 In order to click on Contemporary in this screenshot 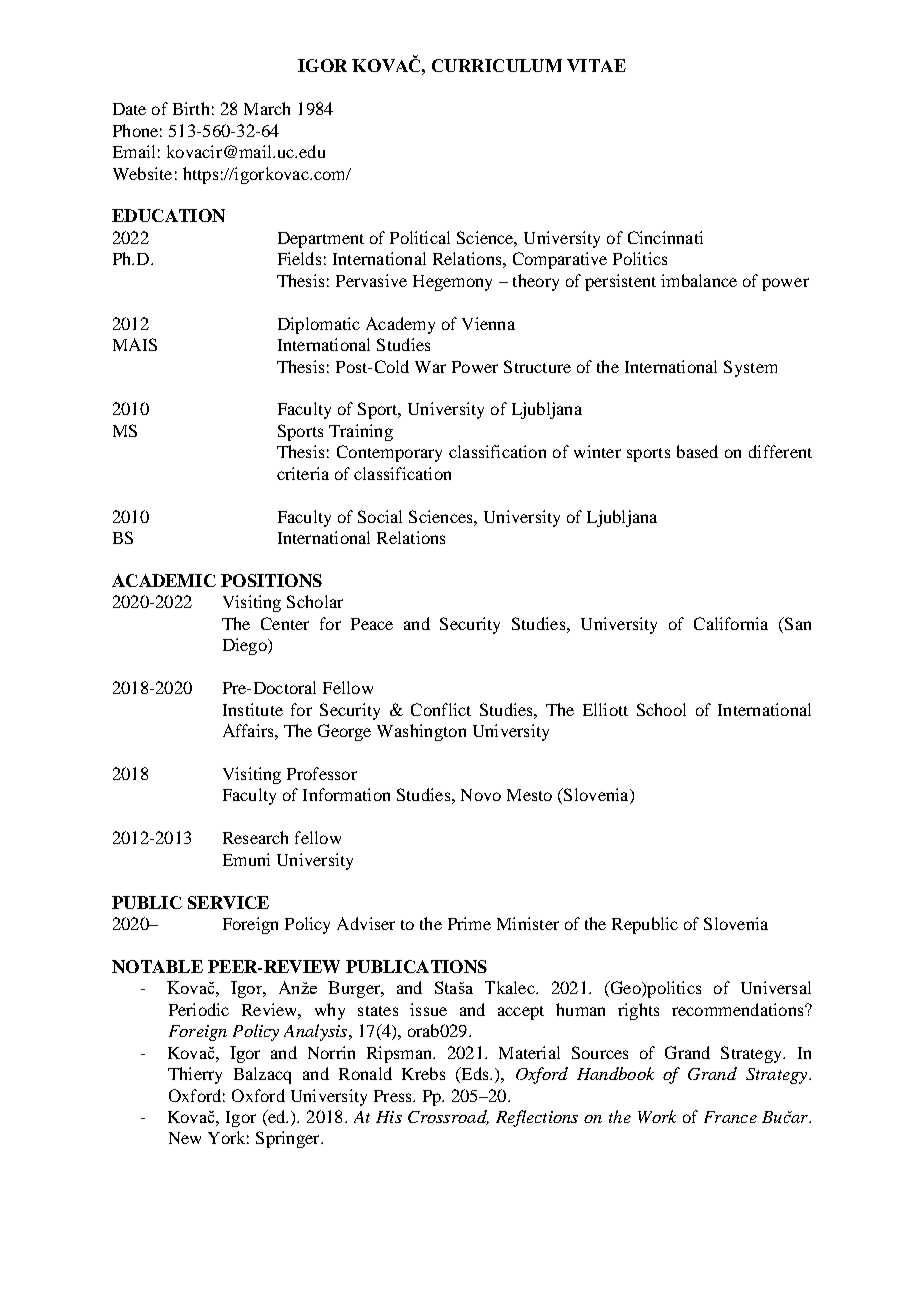, I will do `click(389, 453)`.
